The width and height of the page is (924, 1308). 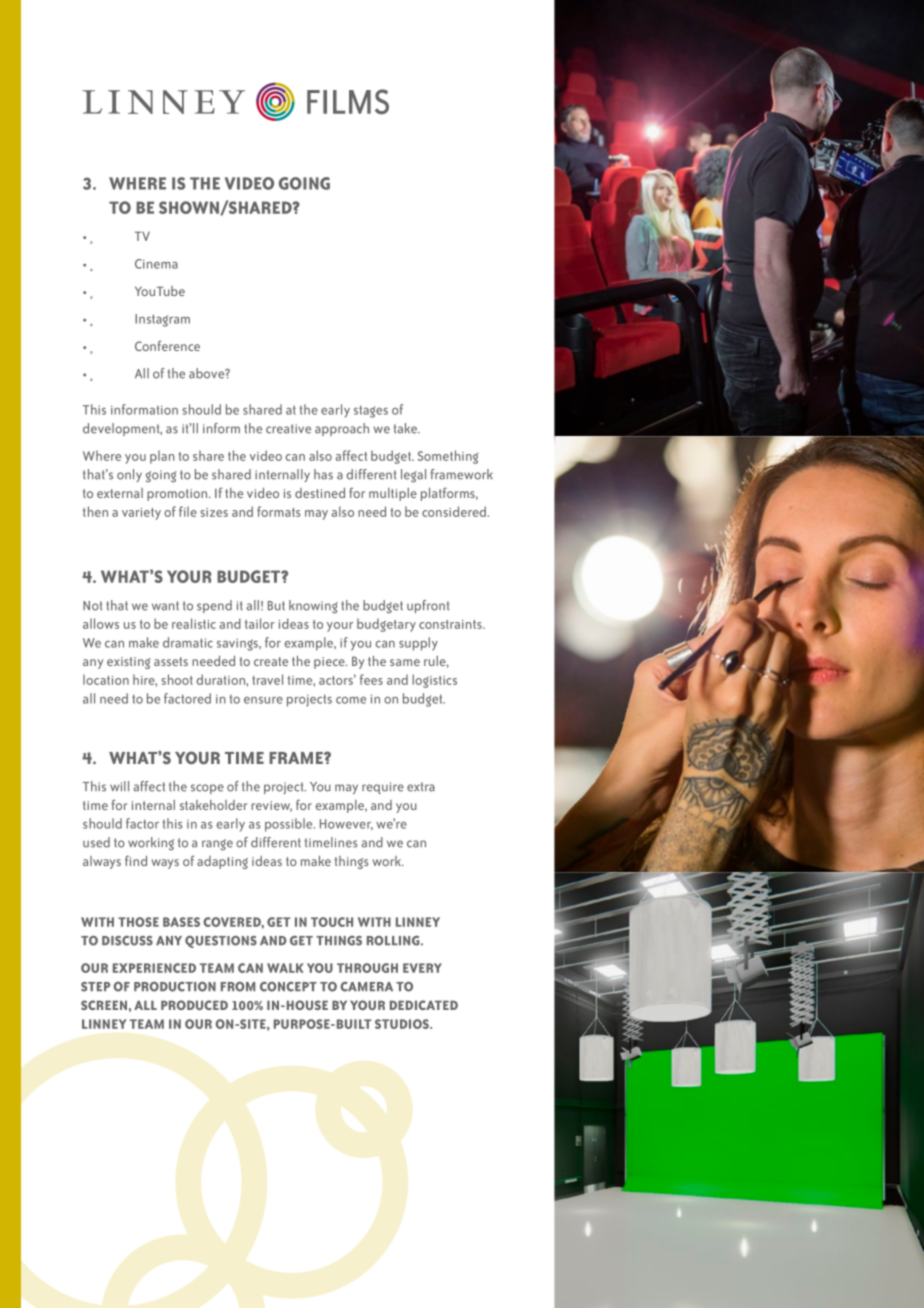 What do you see at coordinates (371, 411) in the page?
I see `stages` at bounding box center [371, 411].
